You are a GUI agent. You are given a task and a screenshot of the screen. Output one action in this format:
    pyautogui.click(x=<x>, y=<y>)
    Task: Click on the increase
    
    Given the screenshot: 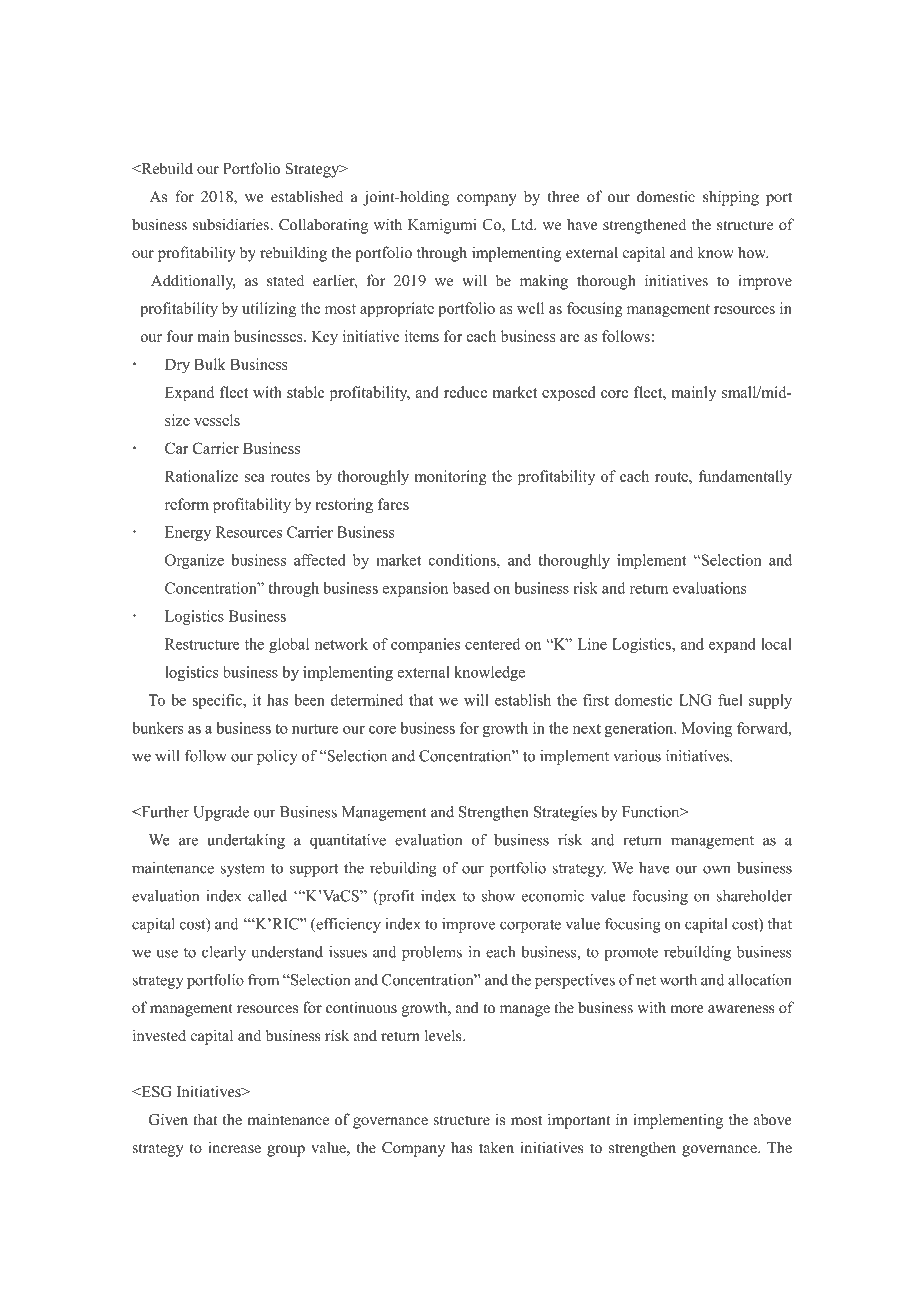 What is the action you would take?
    pyautogui.click(x=234, y=1147)
